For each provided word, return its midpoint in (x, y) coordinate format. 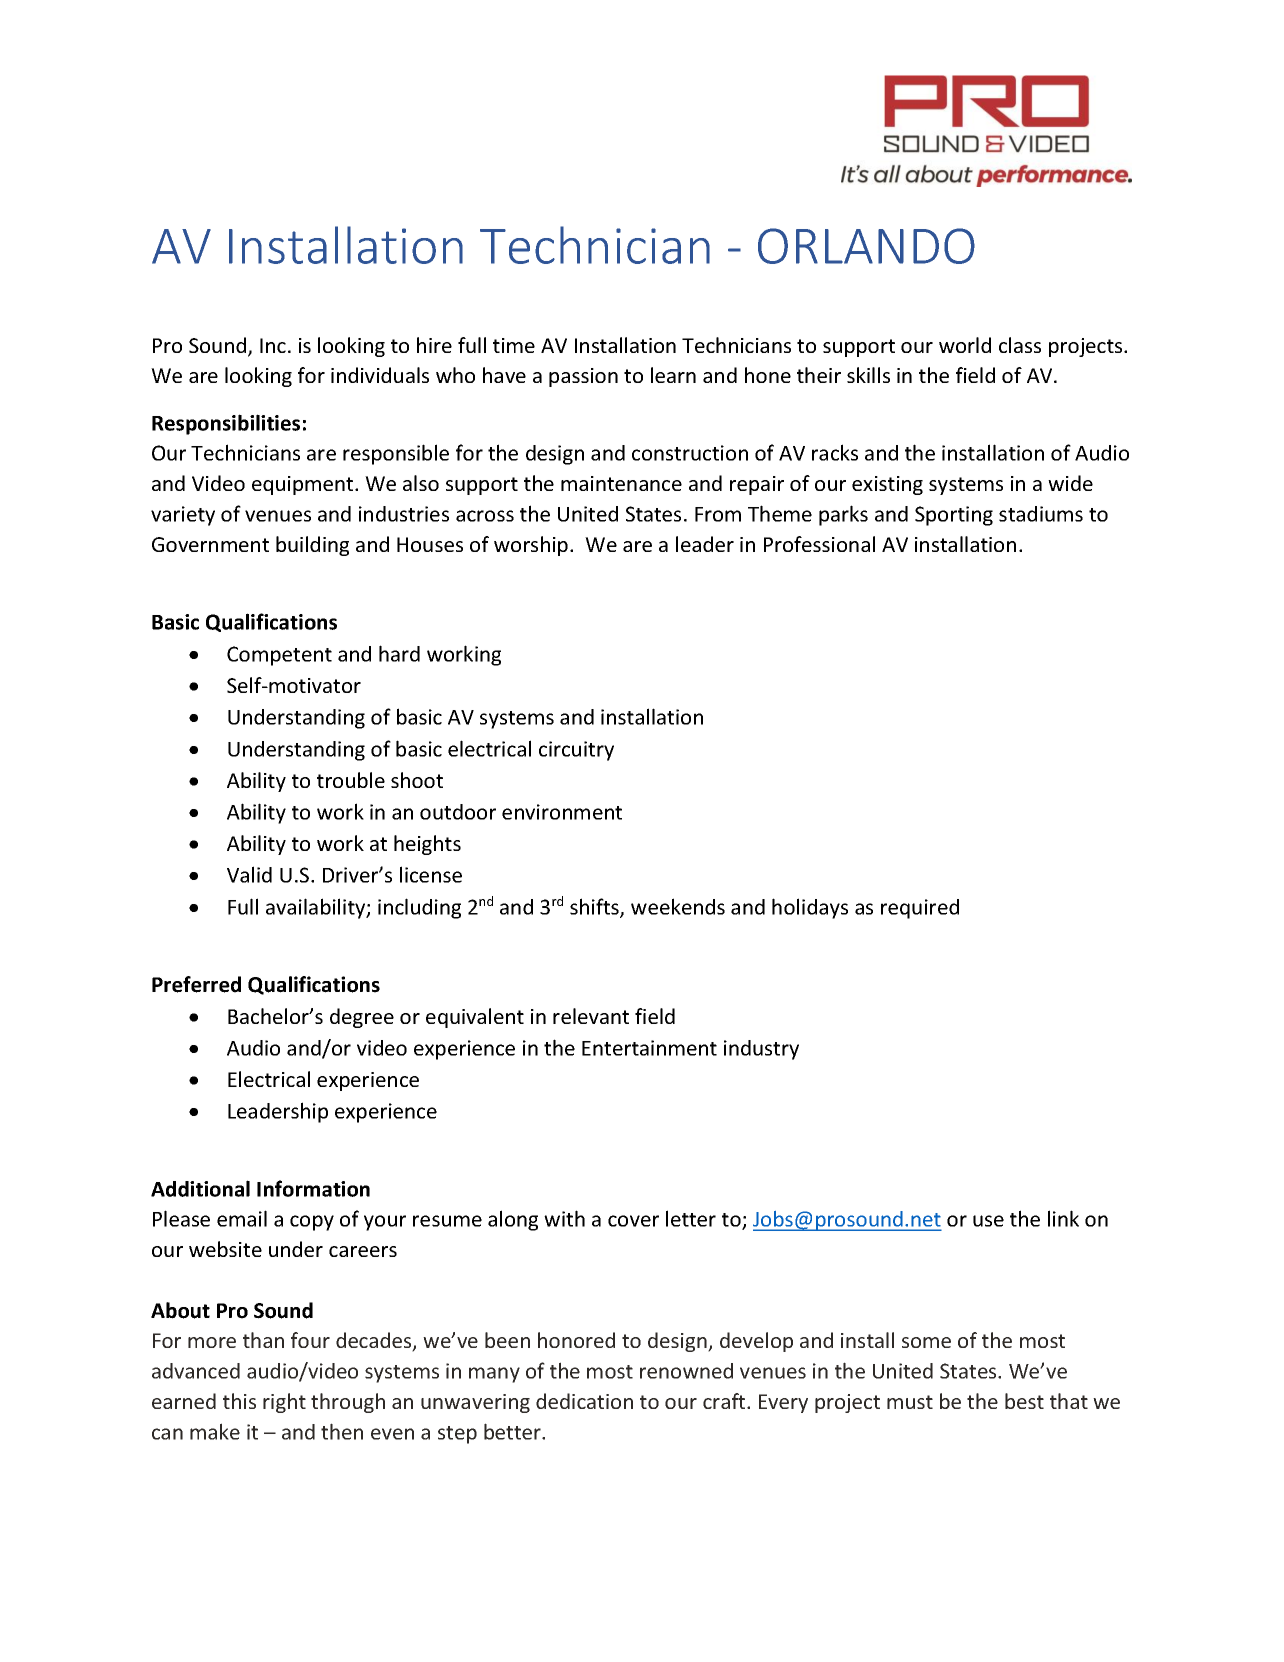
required (920, 909)
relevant (591, 1016)
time (514, 345)
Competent (279, 656)
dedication (584, 1401)
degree (362, 1018)
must (910, 1402)
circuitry (576, 751)
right (284, 1403)
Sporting (954, 516)
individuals (380, 375)
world (965, 345)
